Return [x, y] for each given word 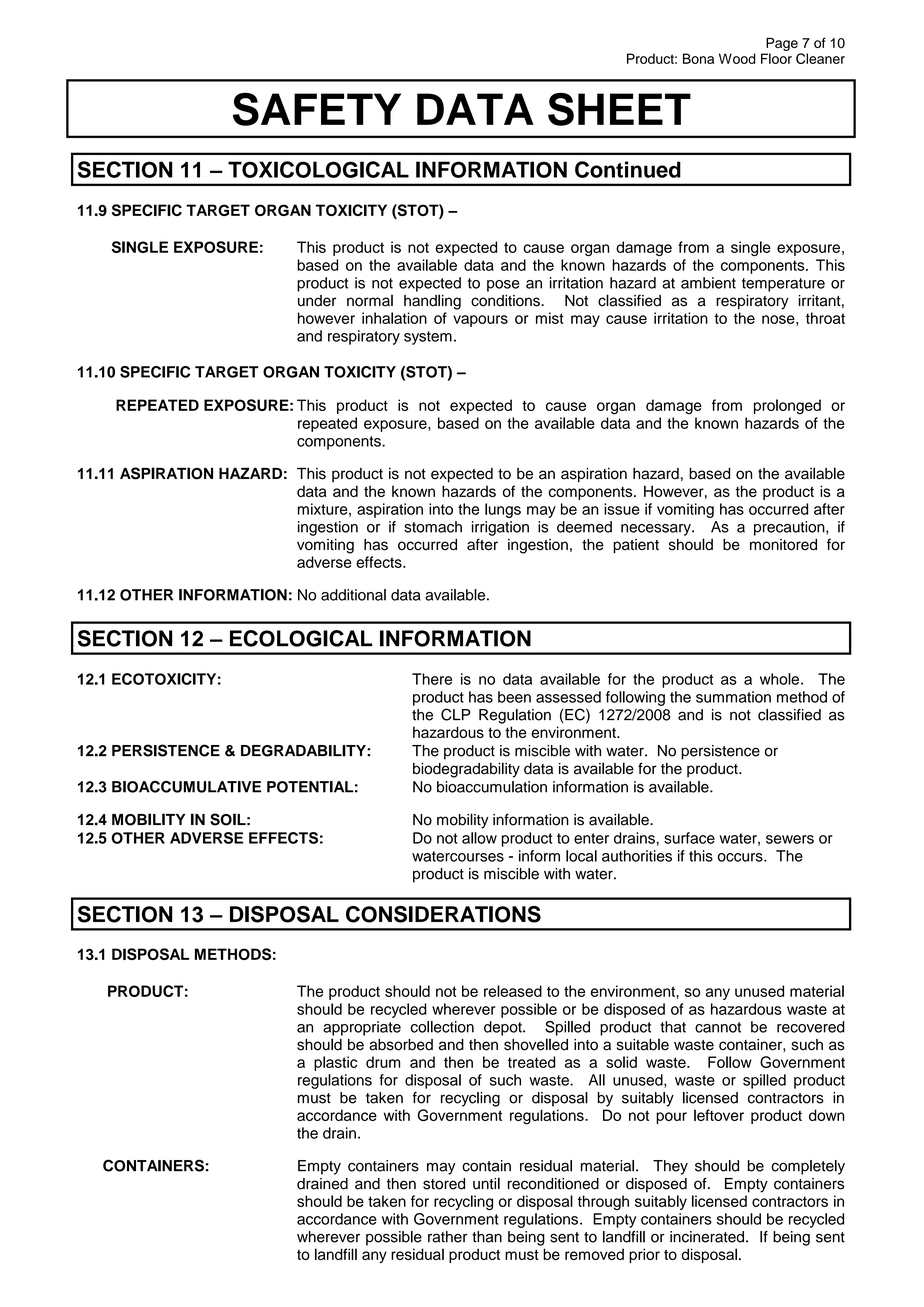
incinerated [707, 1237]
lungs [503, 510]
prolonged [787, 407]
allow [479, 838]
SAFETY [317, 109]
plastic [335, 1063]
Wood [737, 58]
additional [353, 595]
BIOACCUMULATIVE [186, 787]
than [487, 1237]
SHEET [619, 109]
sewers [790, 839]
